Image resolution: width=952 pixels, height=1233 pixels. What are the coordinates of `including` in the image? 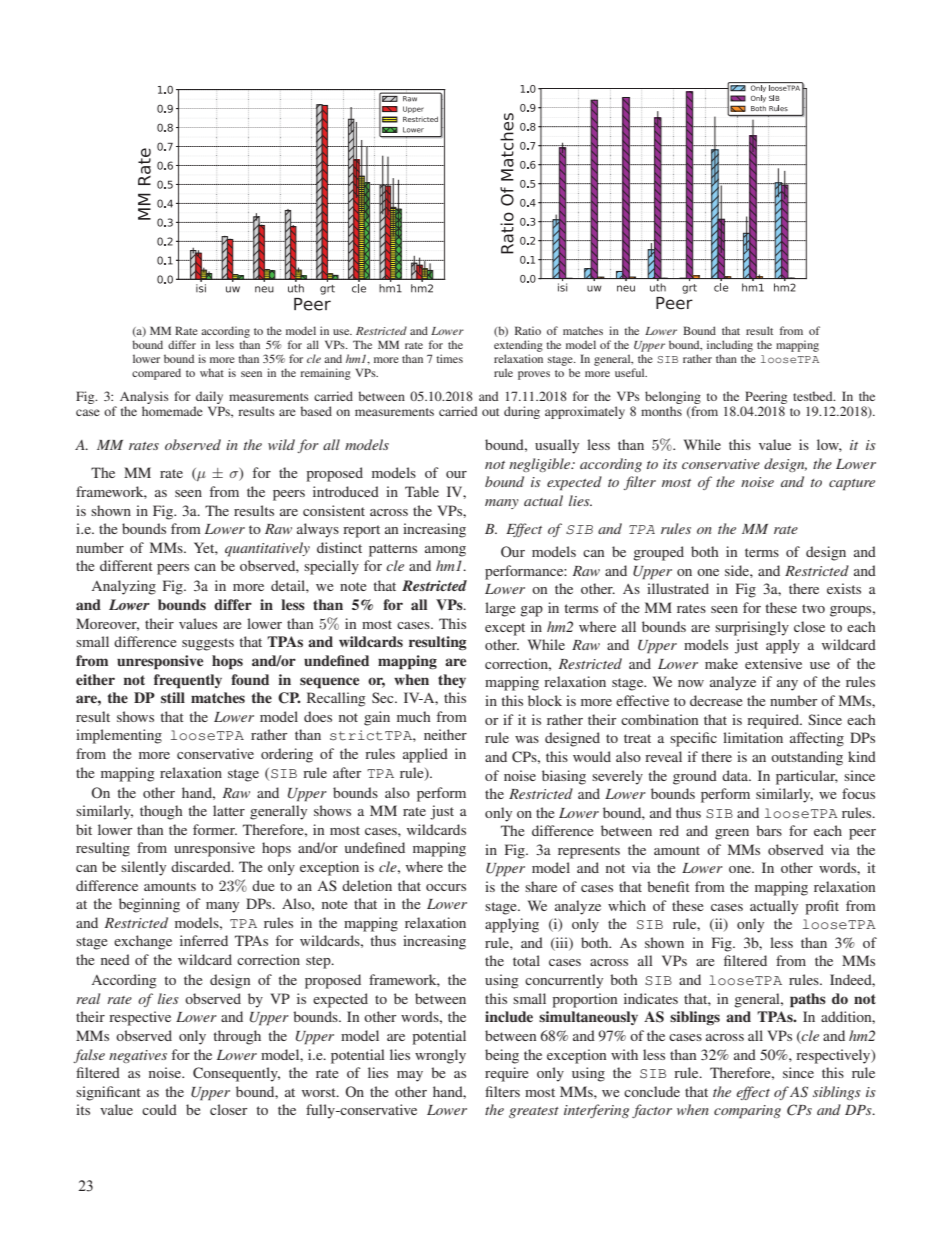 It's located at (730, 346).
